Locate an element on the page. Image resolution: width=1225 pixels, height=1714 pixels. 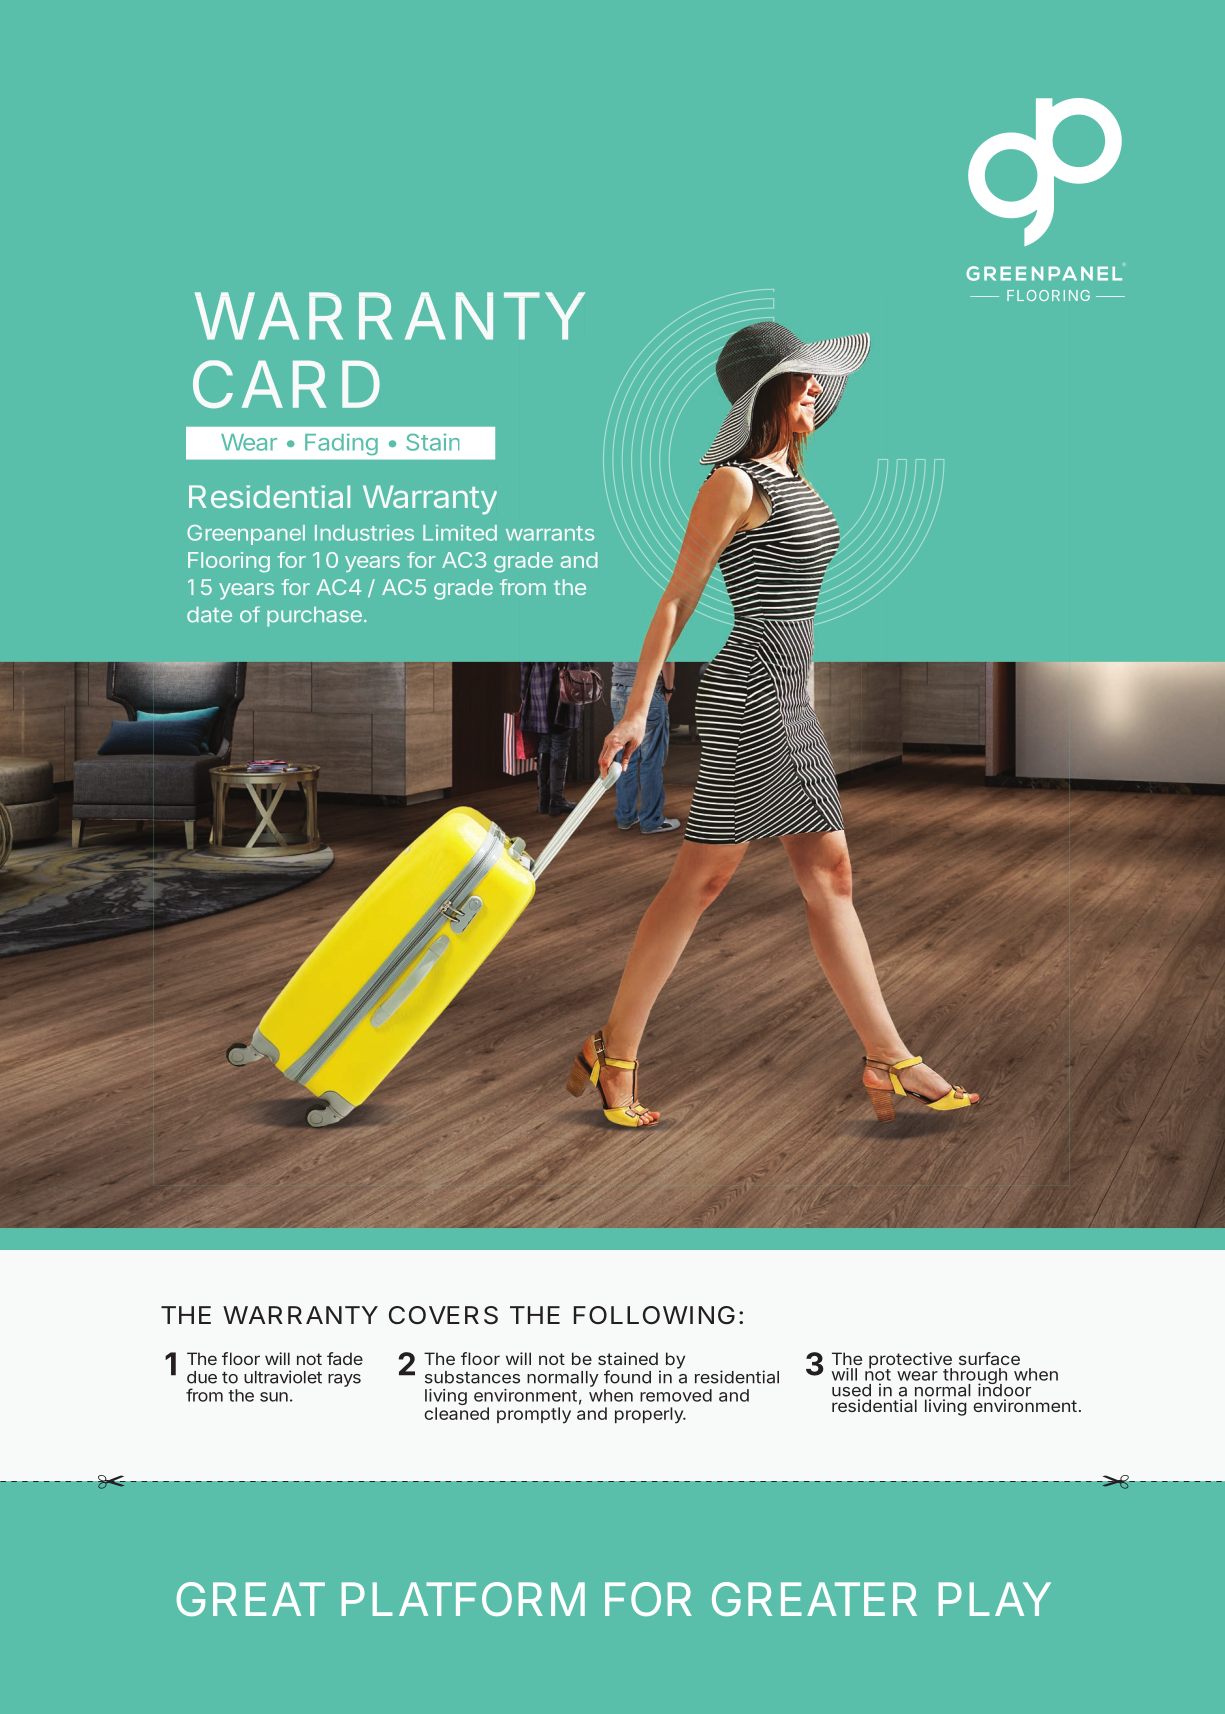
PLATFORM is located at coordinates (463, 1599).
